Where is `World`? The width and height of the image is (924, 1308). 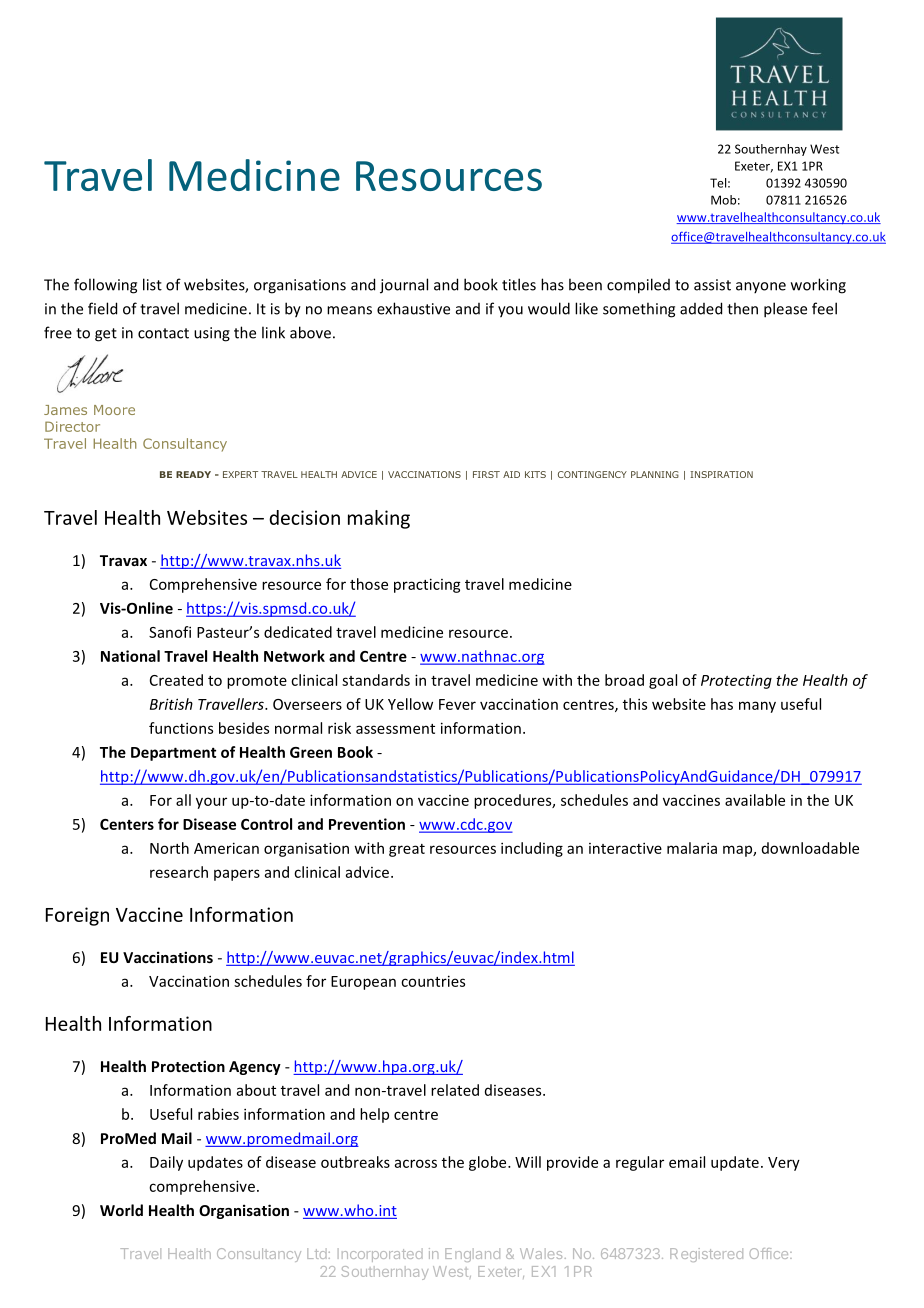
World is located at coordinates (121, 1210).
